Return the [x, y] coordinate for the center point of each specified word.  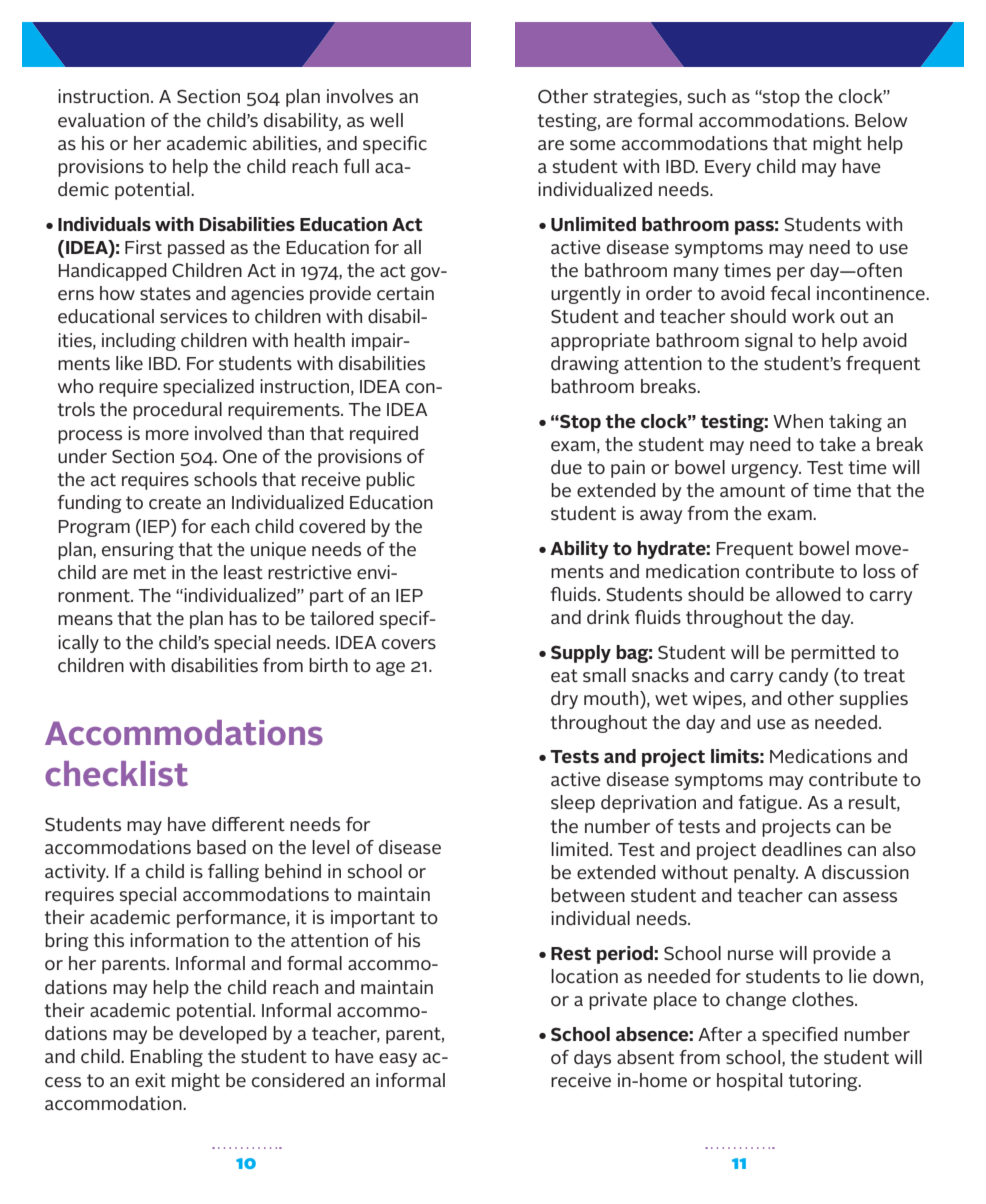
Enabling [166, 1058]
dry [564, 700]
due [566, 467]
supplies [874, 700]
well [386, 120]
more [167, 435]
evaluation [101, 120]
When [798, 421]
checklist [116, 774]
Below [881, 120]
